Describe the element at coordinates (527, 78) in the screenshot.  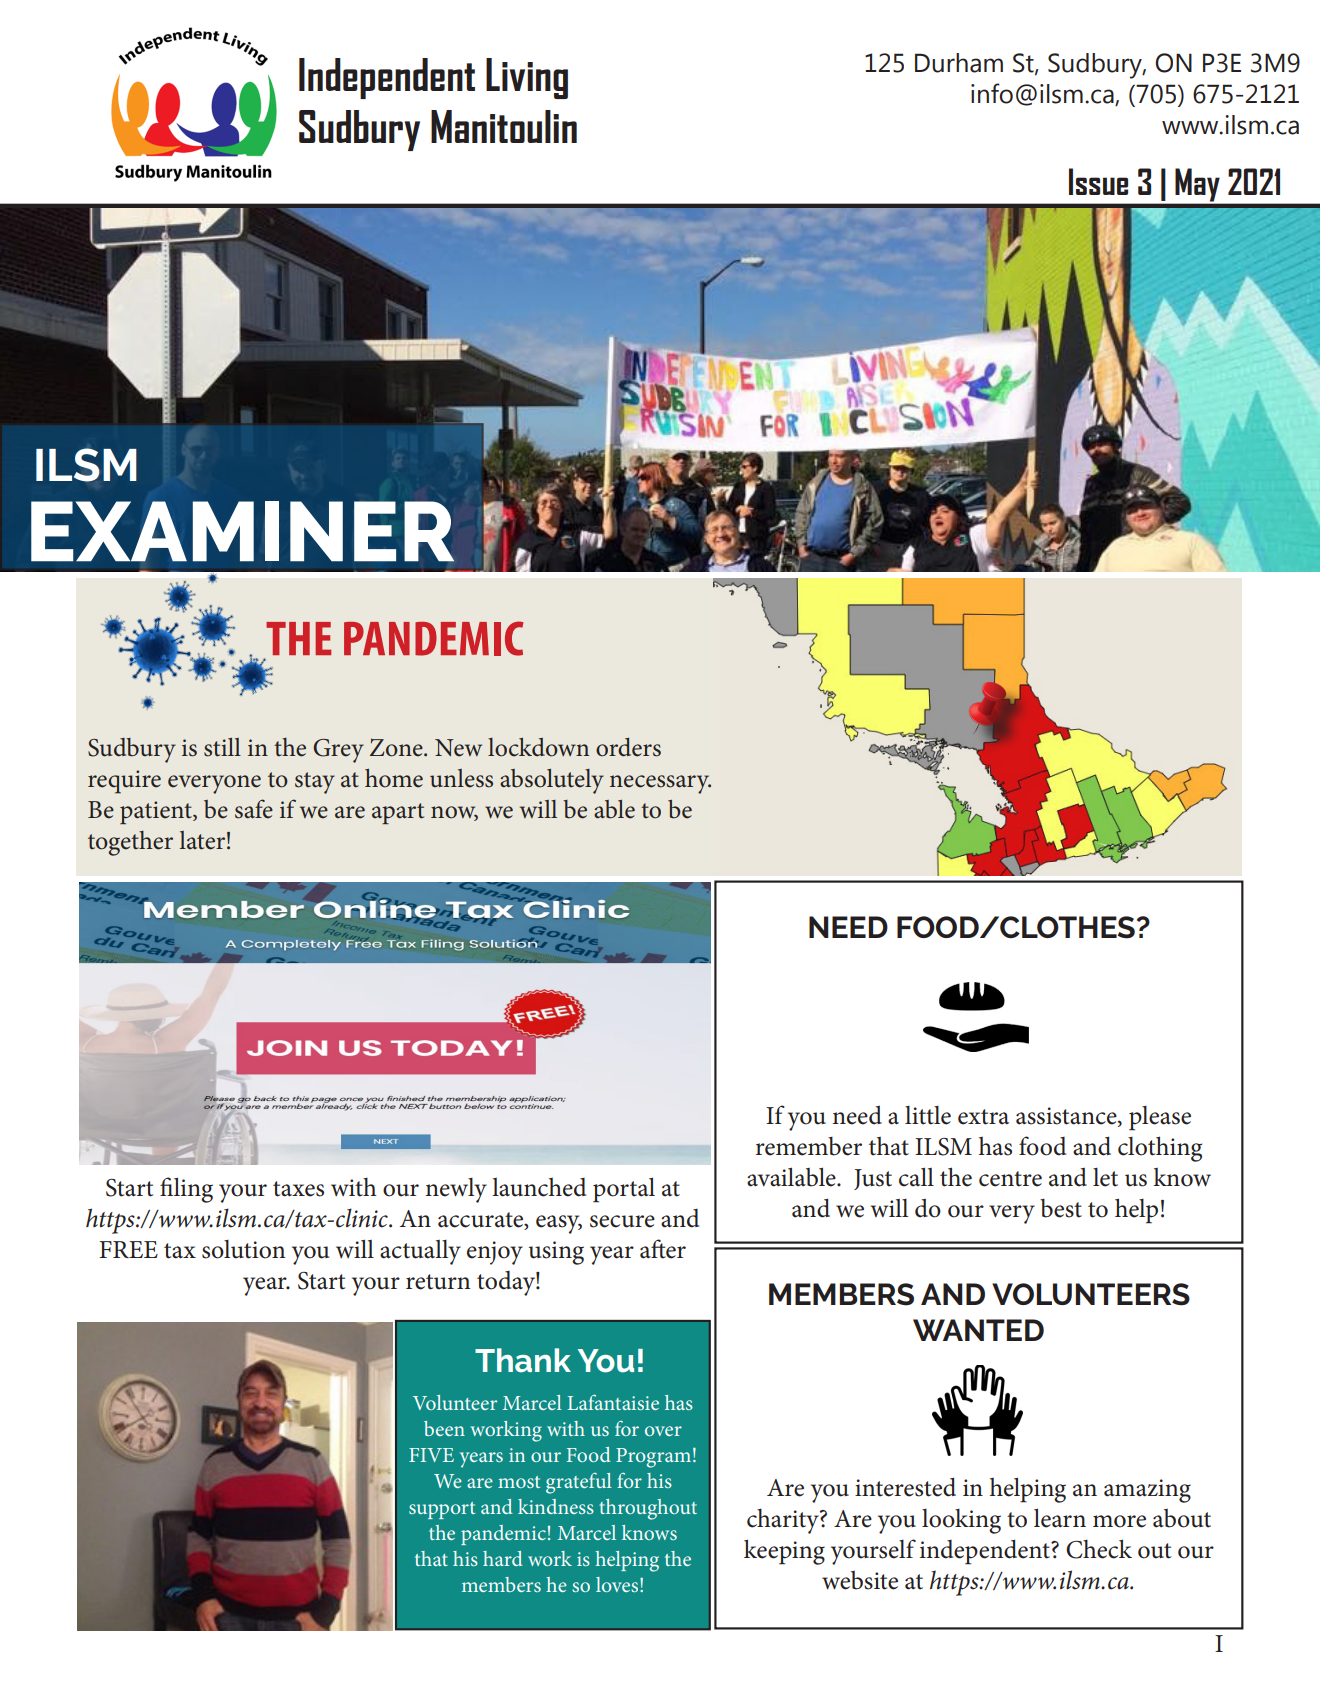
I see `Living` at that location.
